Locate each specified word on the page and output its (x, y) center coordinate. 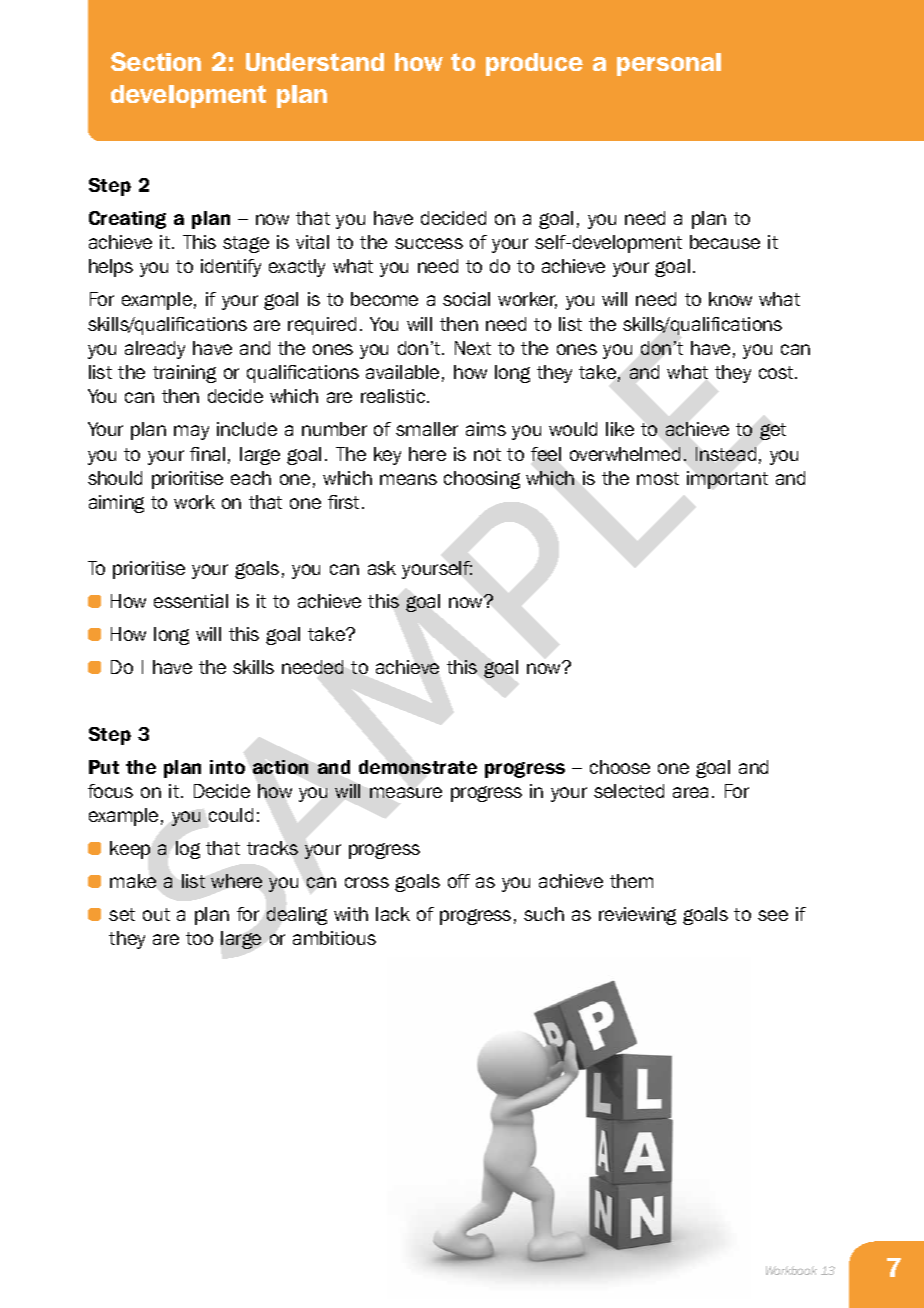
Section (156, 61)
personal (669, 64)
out (156, 914)
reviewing (637, 916)
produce (534, 64)
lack (393, 914)
